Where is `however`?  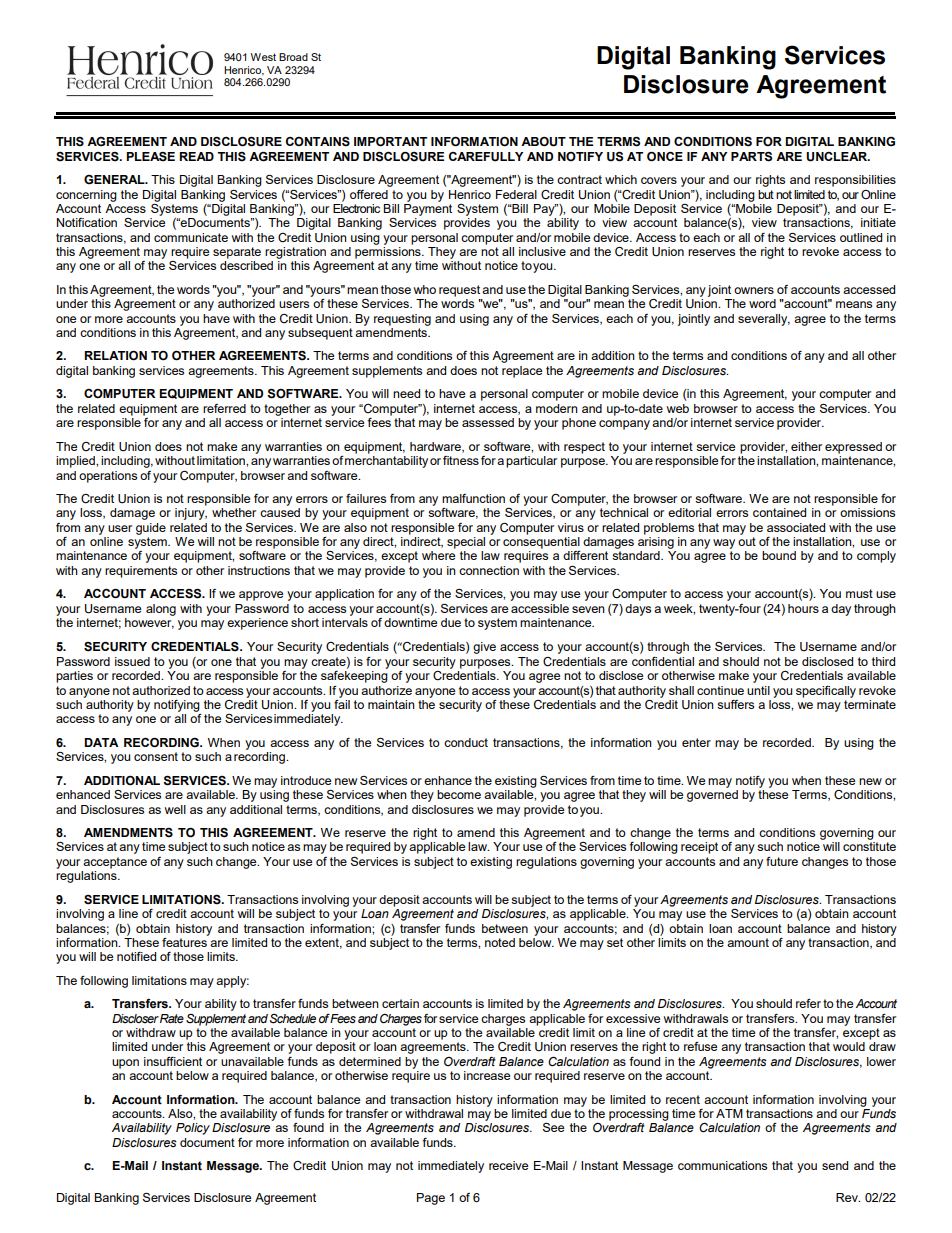
however is located at coordinates (149, 623).
